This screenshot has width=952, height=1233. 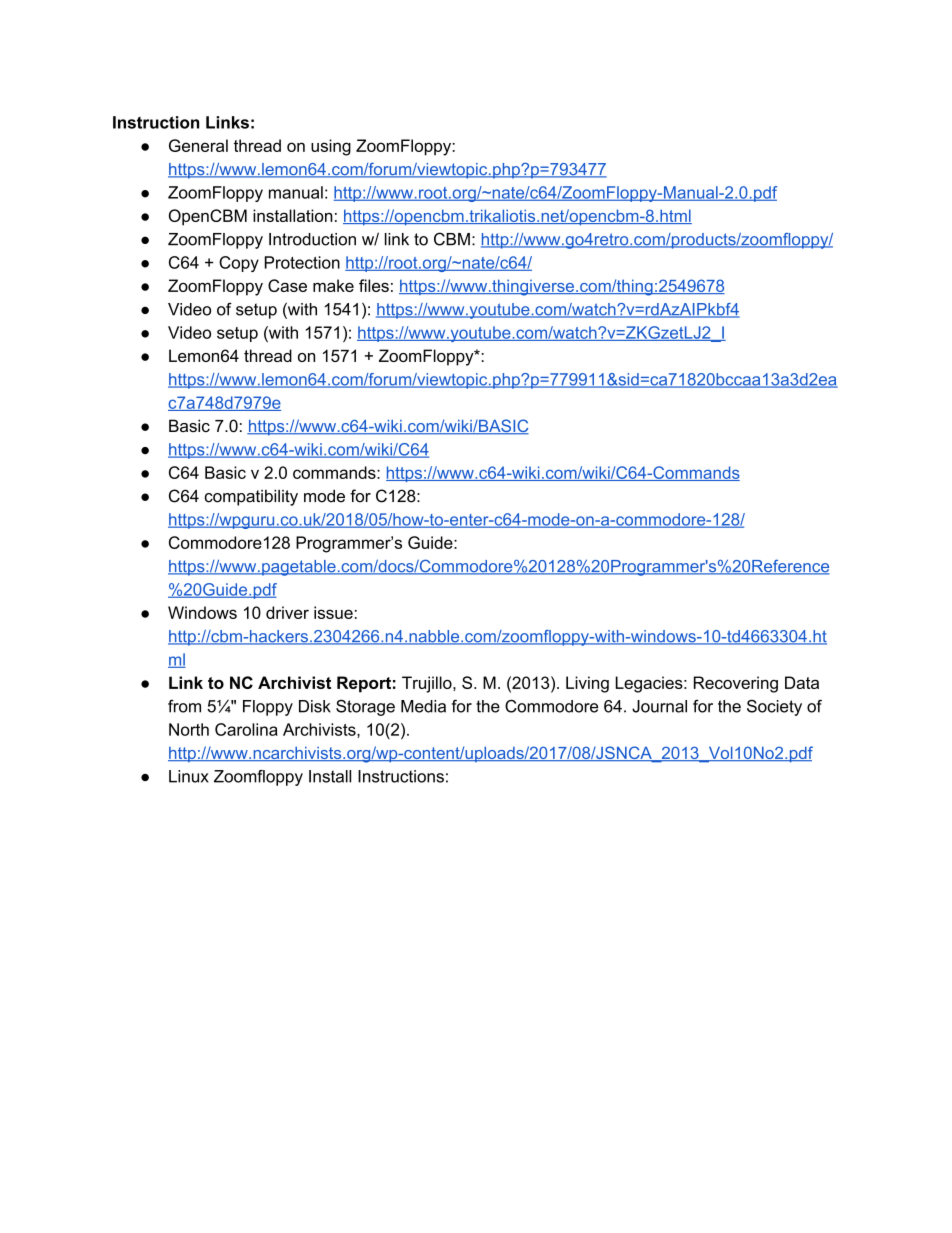 I want to click on General, so click(x=198, y=145).
